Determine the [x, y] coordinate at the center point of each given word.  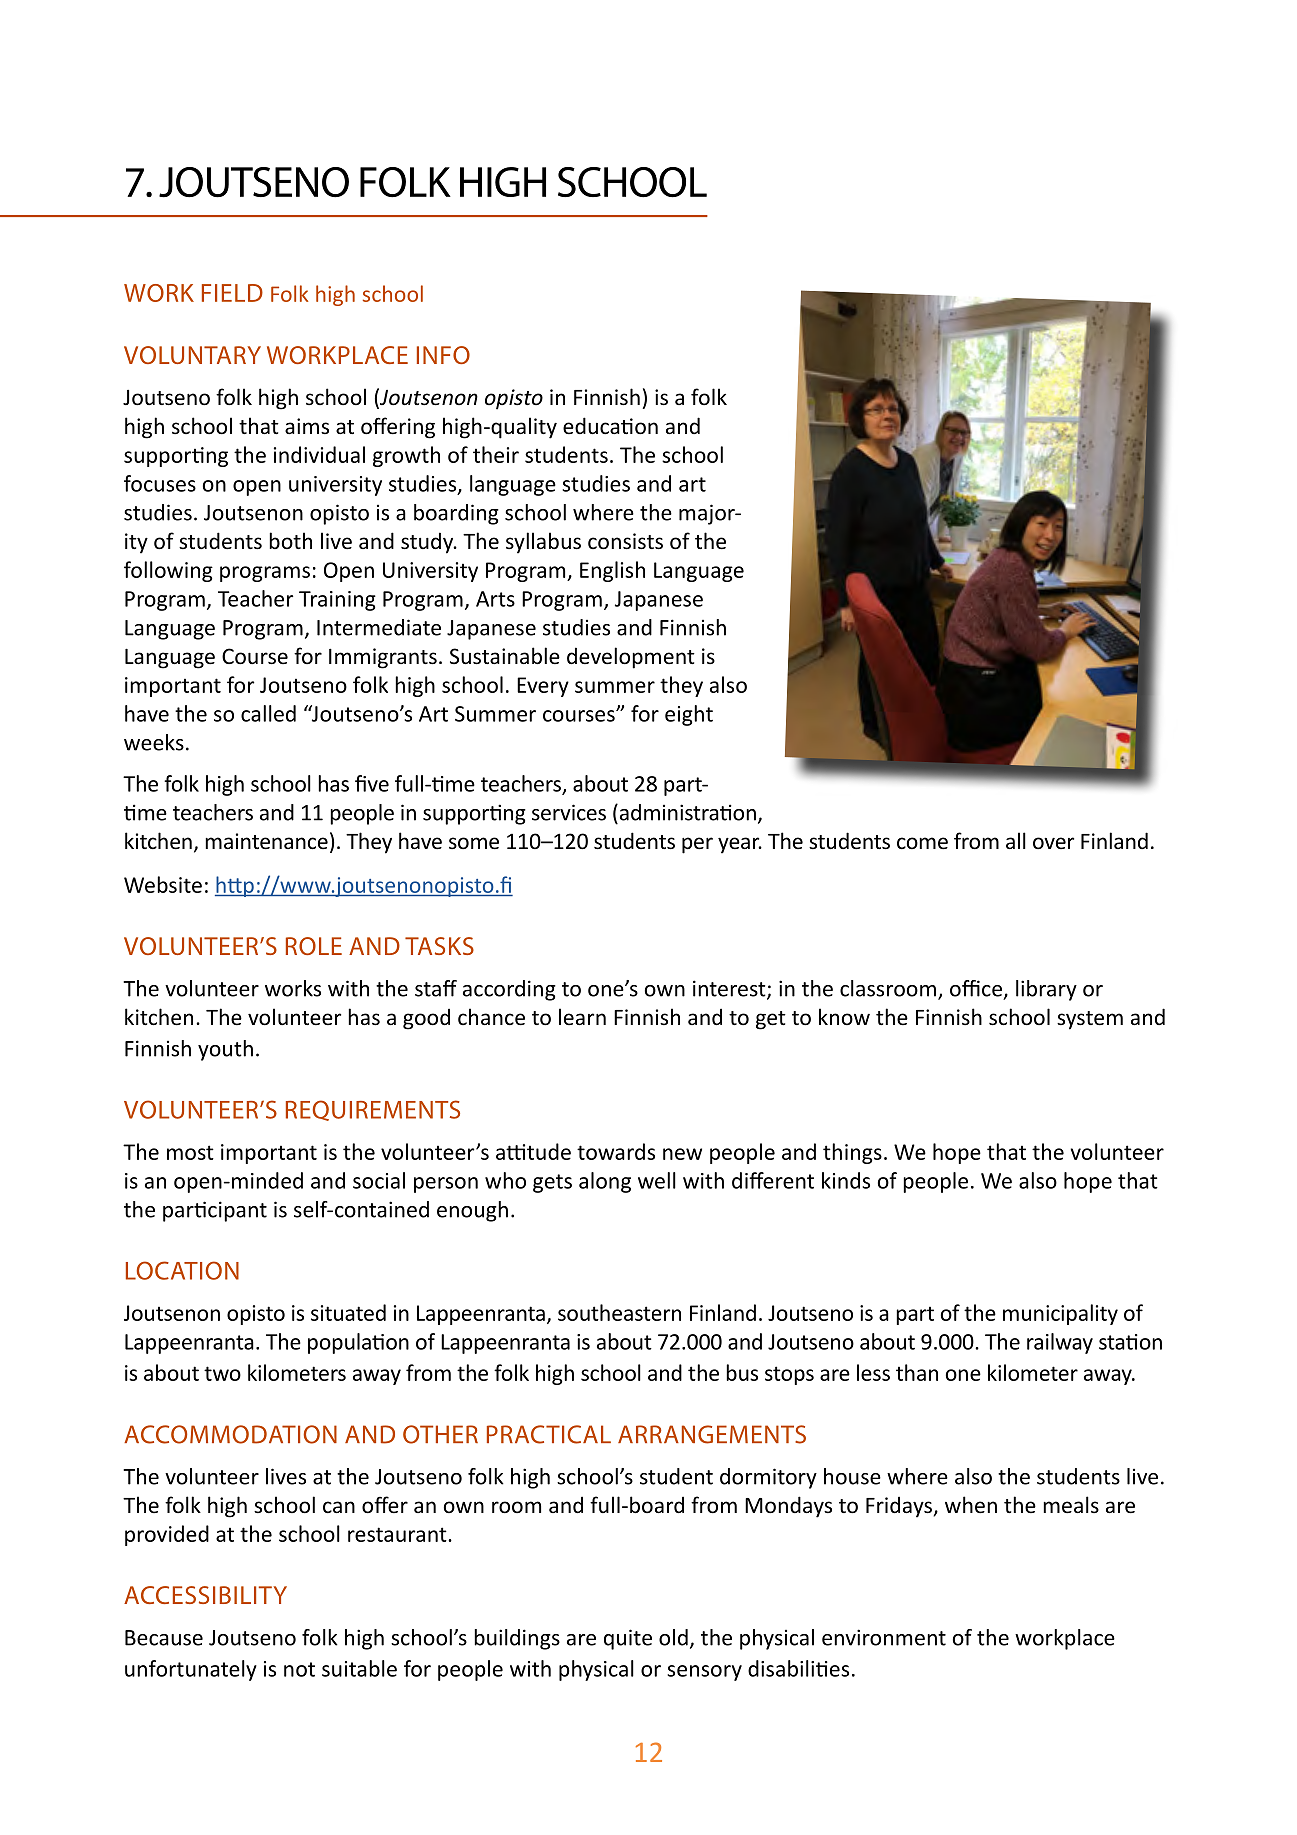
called [268, 713]
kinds [846, 1180]
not [299, 1669]
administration [686, 812]
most [190, 1152]
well [657, 1180]
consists [625, 541]
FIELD [232, 293]
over [1053, 843]
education [610, 426]
